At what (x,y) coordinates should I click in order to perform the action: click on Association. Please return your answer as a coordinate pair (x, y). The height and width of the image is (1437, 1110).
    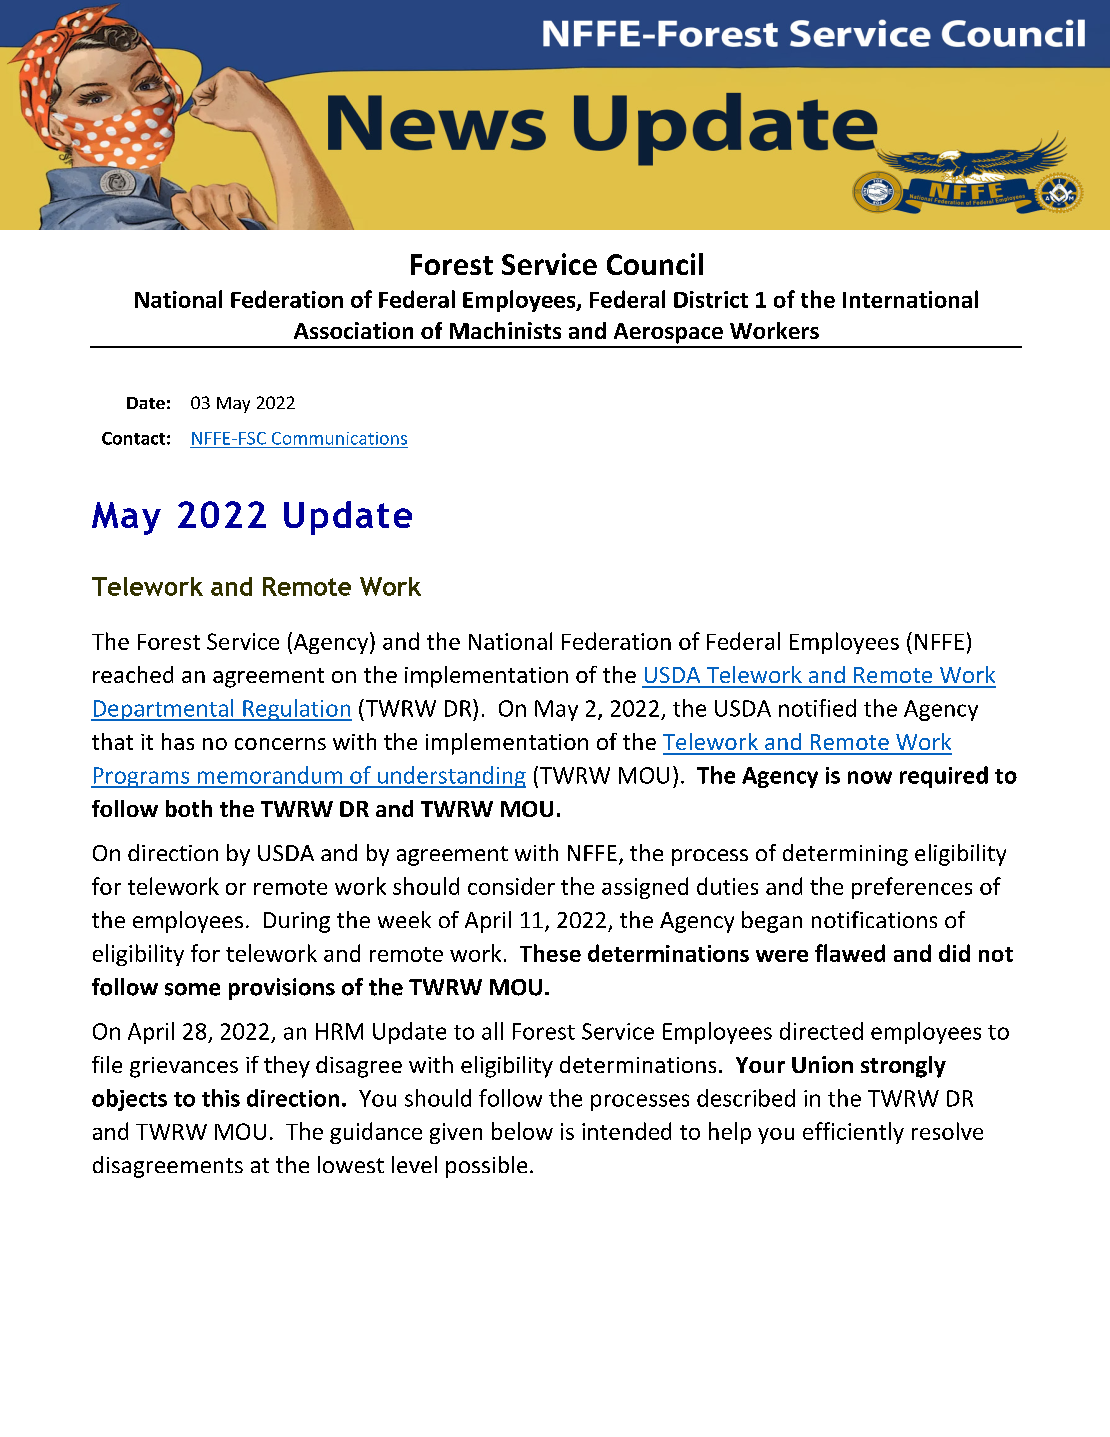
    Looking at the image, I should click on (353, 330).
